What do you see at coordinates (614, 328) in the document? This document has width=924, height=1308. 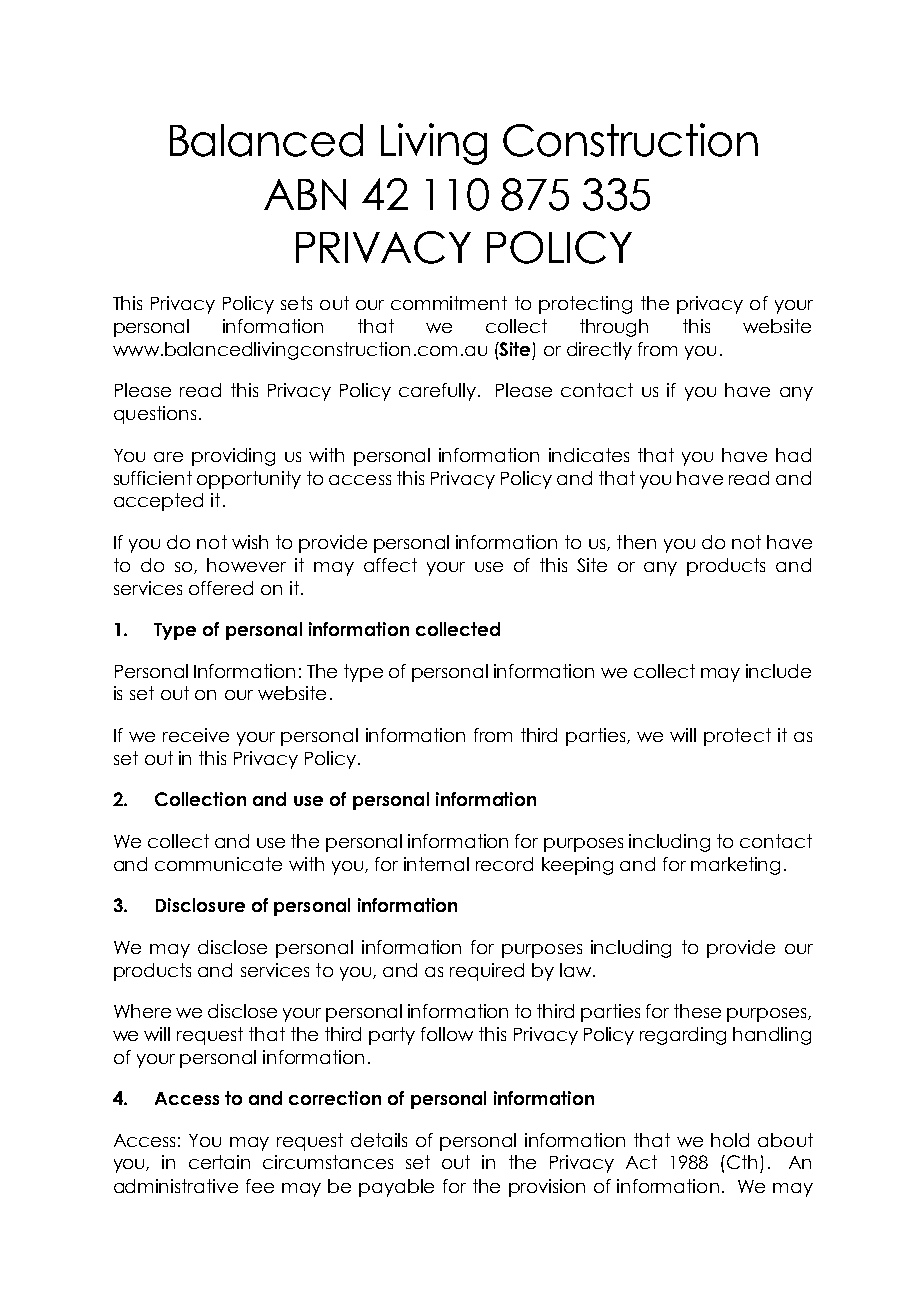 I see `through` at bounding box center [614, 328].
